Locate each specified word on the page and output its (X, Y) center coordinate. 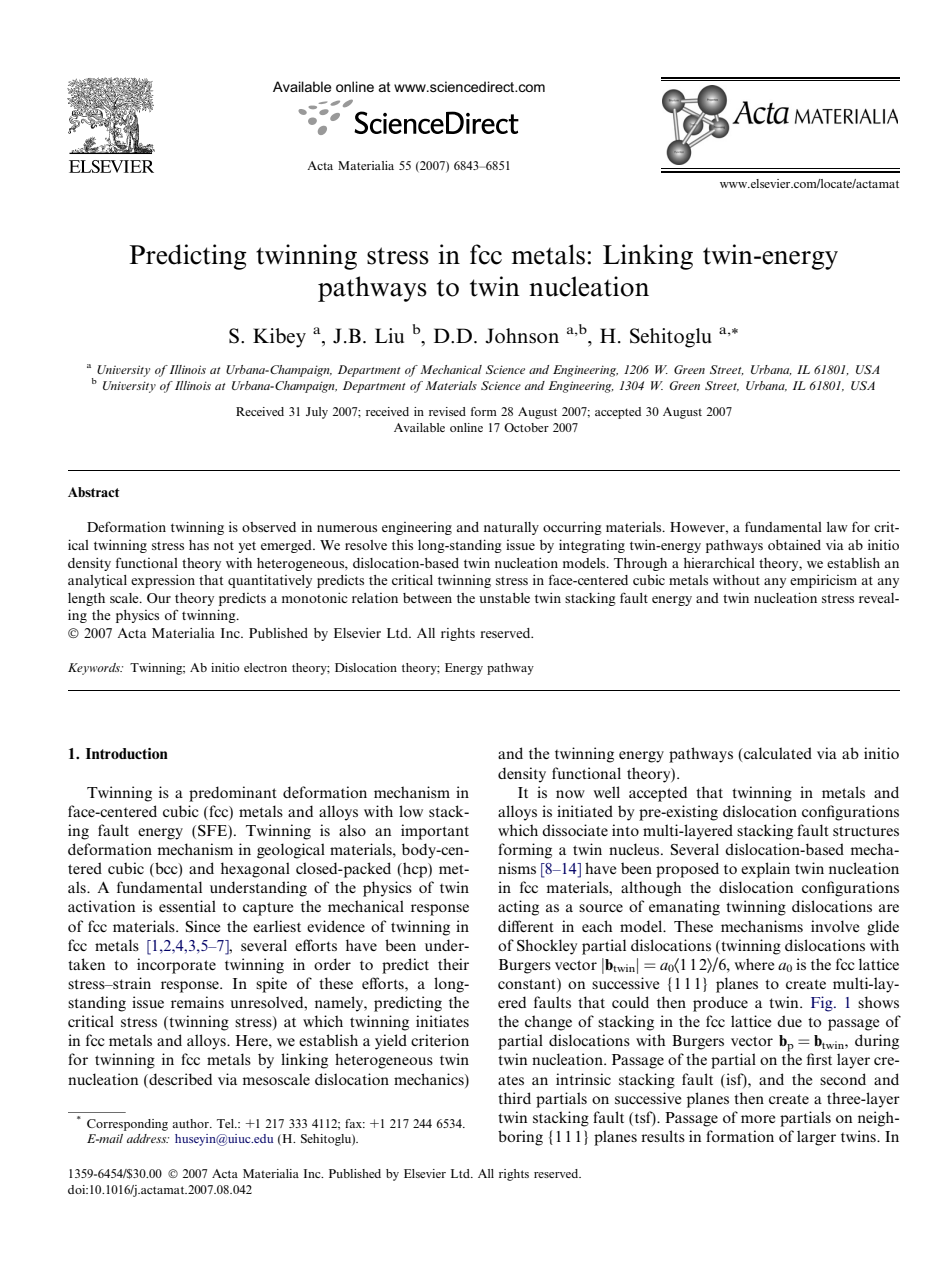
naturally (511, 528)
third (514, 1098)
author (191, 1123)
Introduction (127, 753)
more (758, 1119)
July (317, 413)
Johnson (522, 336)
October (526, 427)
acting (518, 908)
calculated (777, 753)
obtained (794, 544)
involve (835, 926)
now (570, 794)
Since (203, 926)
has (199, 545)
